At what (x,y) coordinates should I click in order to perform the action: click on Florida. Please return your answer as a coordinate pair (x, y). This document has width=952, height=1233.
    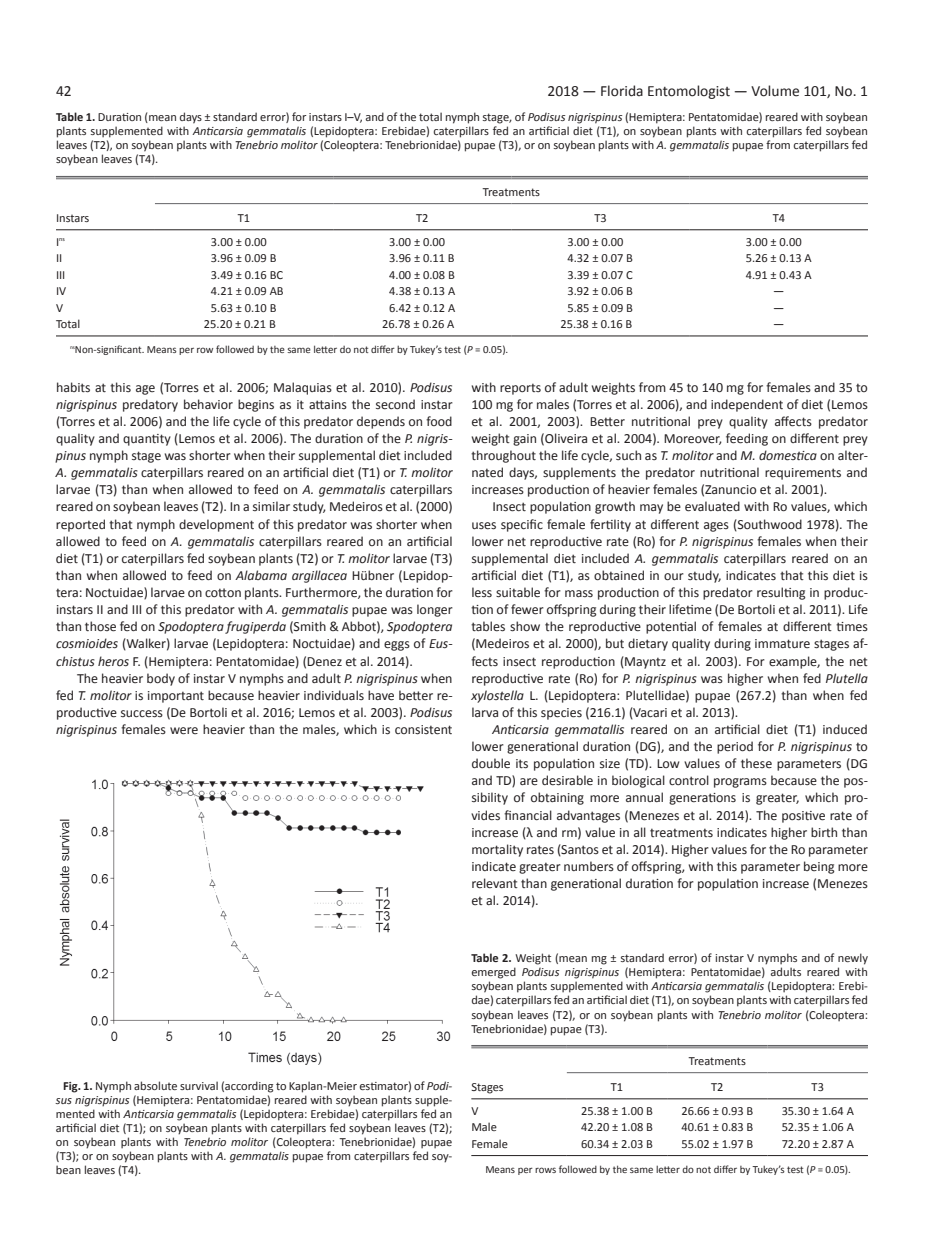
    Looking at the image, I should click on (622, 91).
